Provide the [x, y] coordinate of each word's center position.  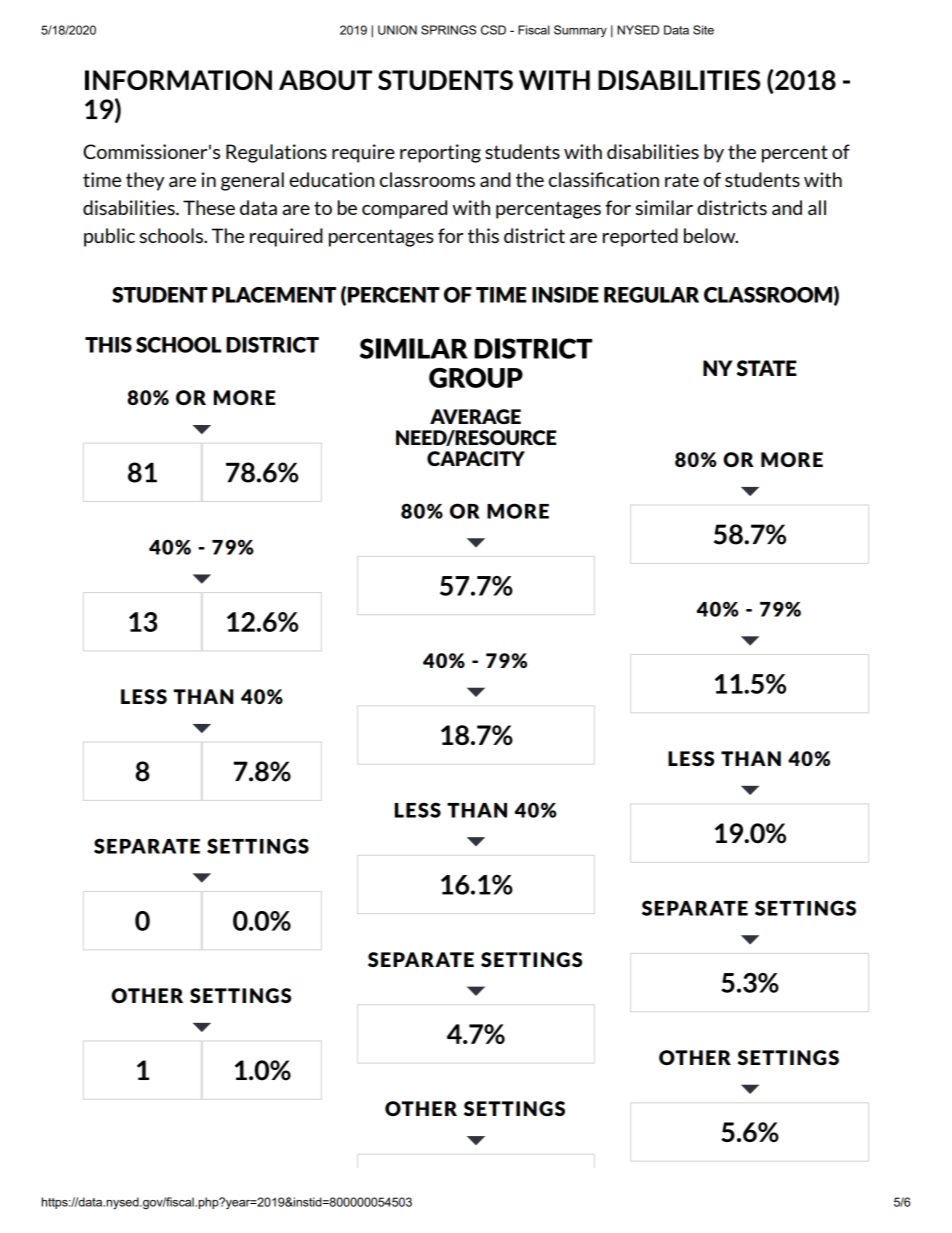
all [817, 207]
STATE [767, 368]
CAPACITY [476, 458]
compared [404, 209]
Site [703, 30]
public [109, 237]
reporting [440, 153]
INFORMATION [178, 80]
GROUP [476, 378]
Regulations [276, 153]
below [711, 235]
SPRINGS [448, 30]
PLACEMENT [274, 295]
